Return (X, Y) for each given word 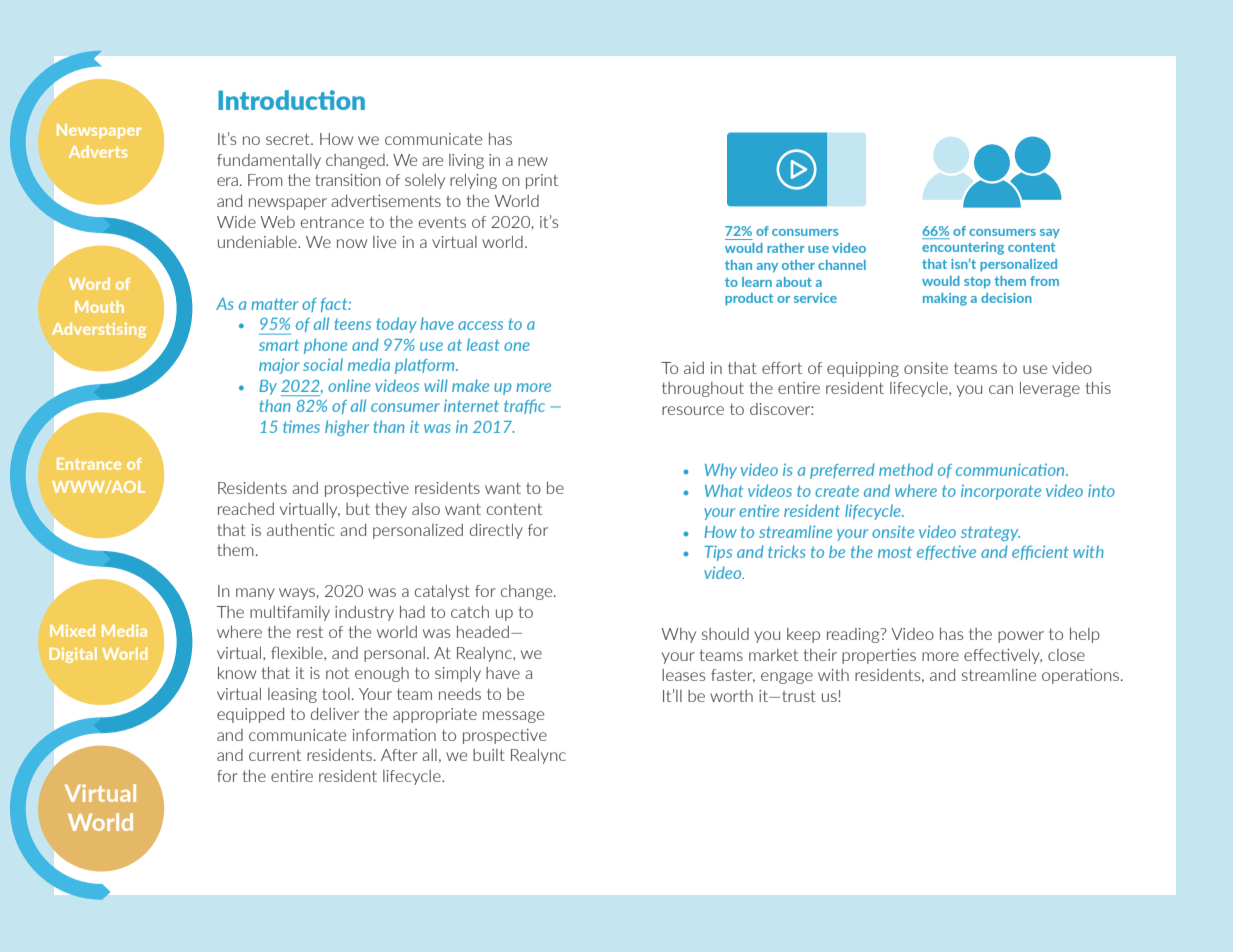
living (466, 161)
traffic (524, 406)
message (513, 717)
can (1001, 389)
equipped (250, 715)
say (1050, 233)
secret (289, 139)
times (301, 427)
